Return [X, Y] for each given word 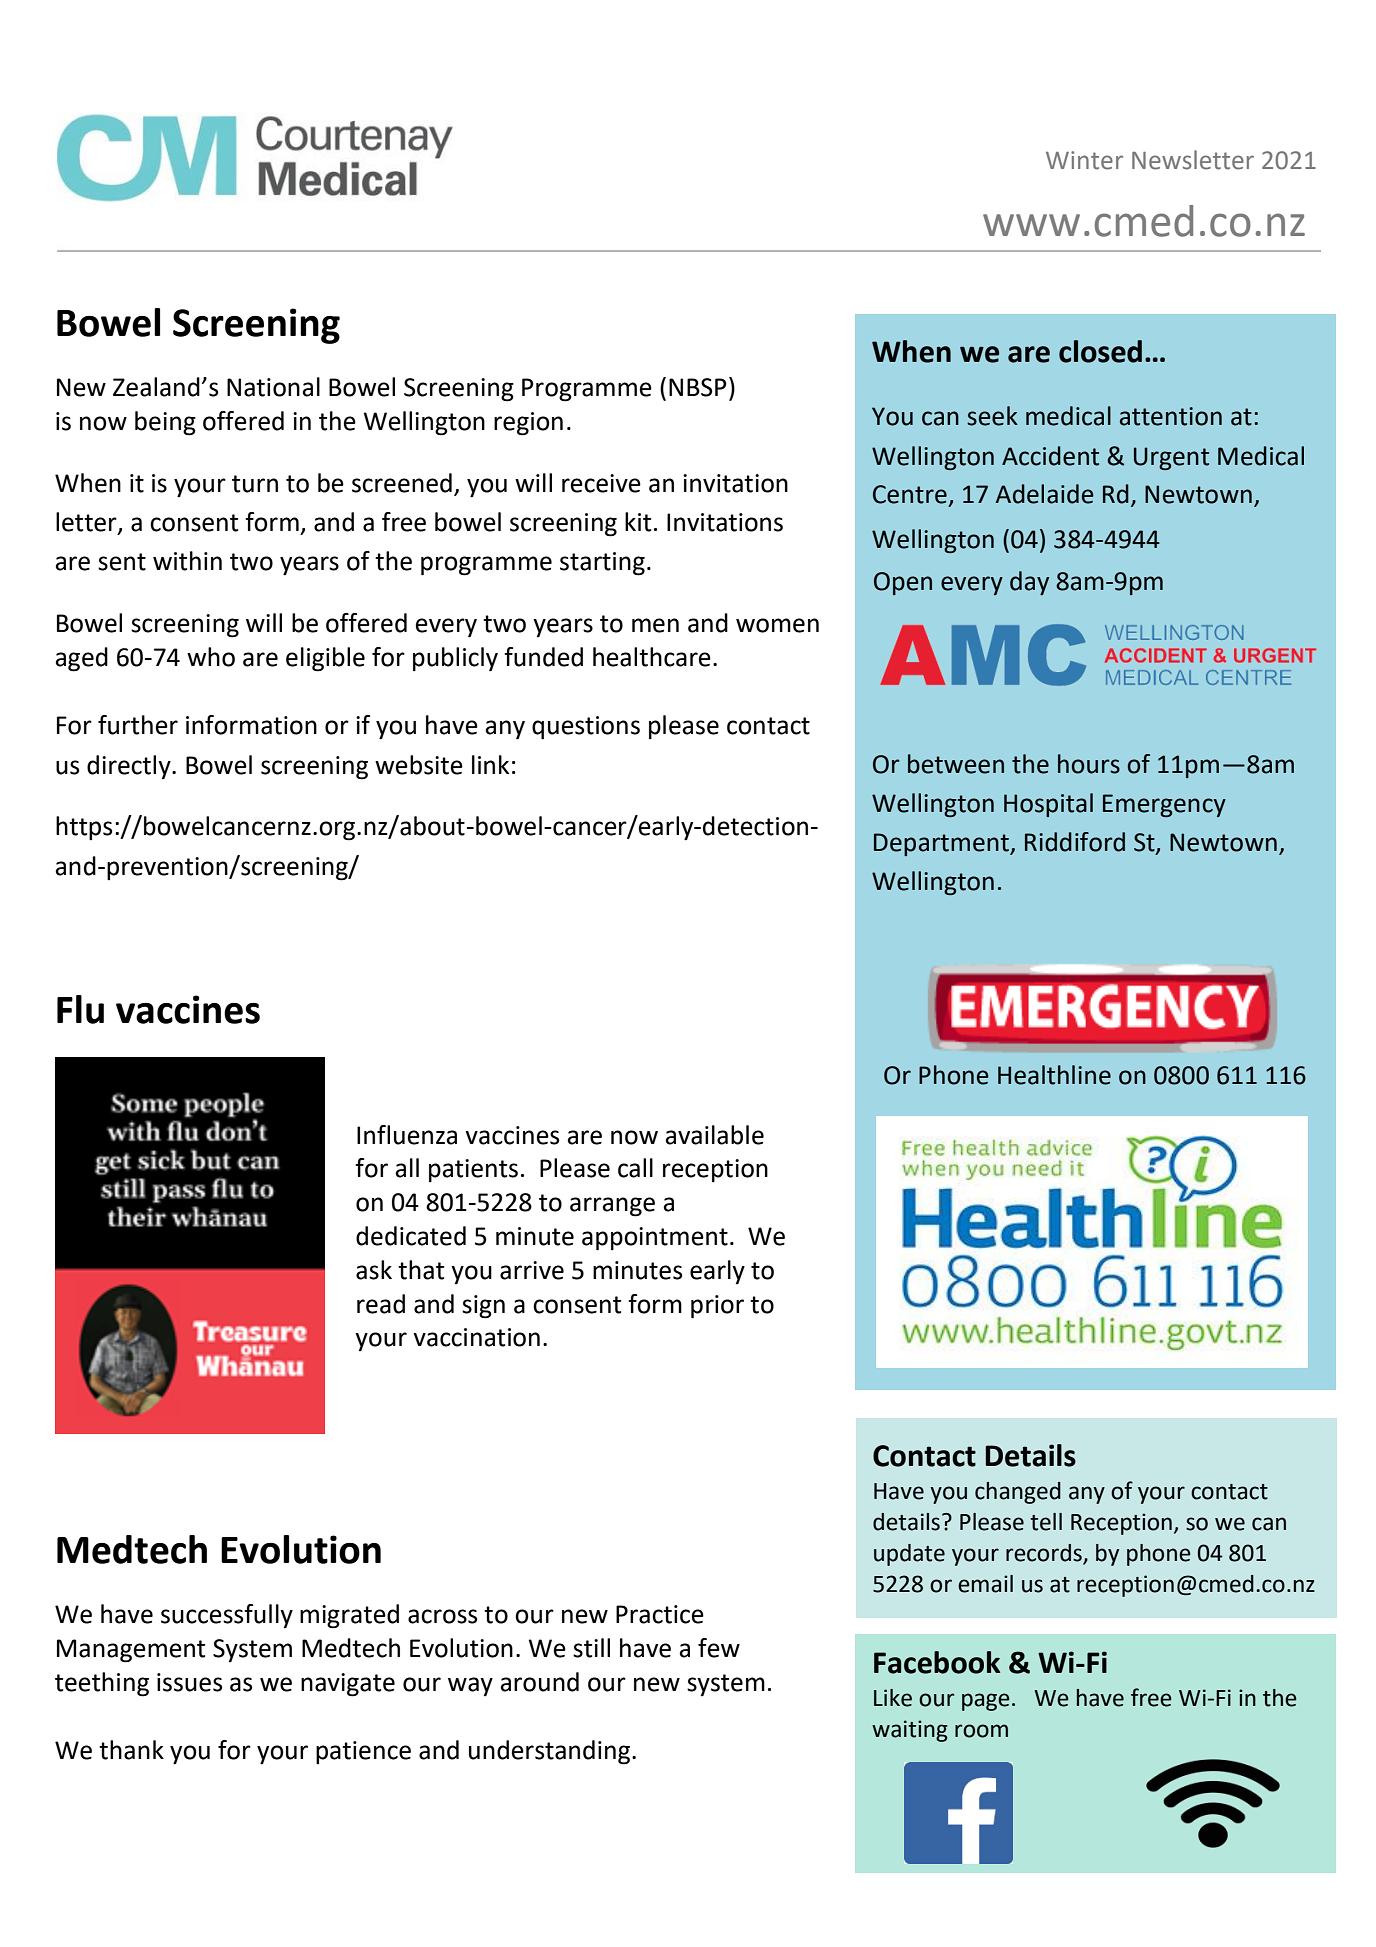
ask [374, 1270]
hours [1089, 764]
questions [586, 728]
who [211, 657]
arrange [612, 1207]
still [591, 1648]
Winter [1084, 160]
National [273, 387]
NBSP [698, 387]
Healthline [1054, 1075]
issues [189, 1682]
